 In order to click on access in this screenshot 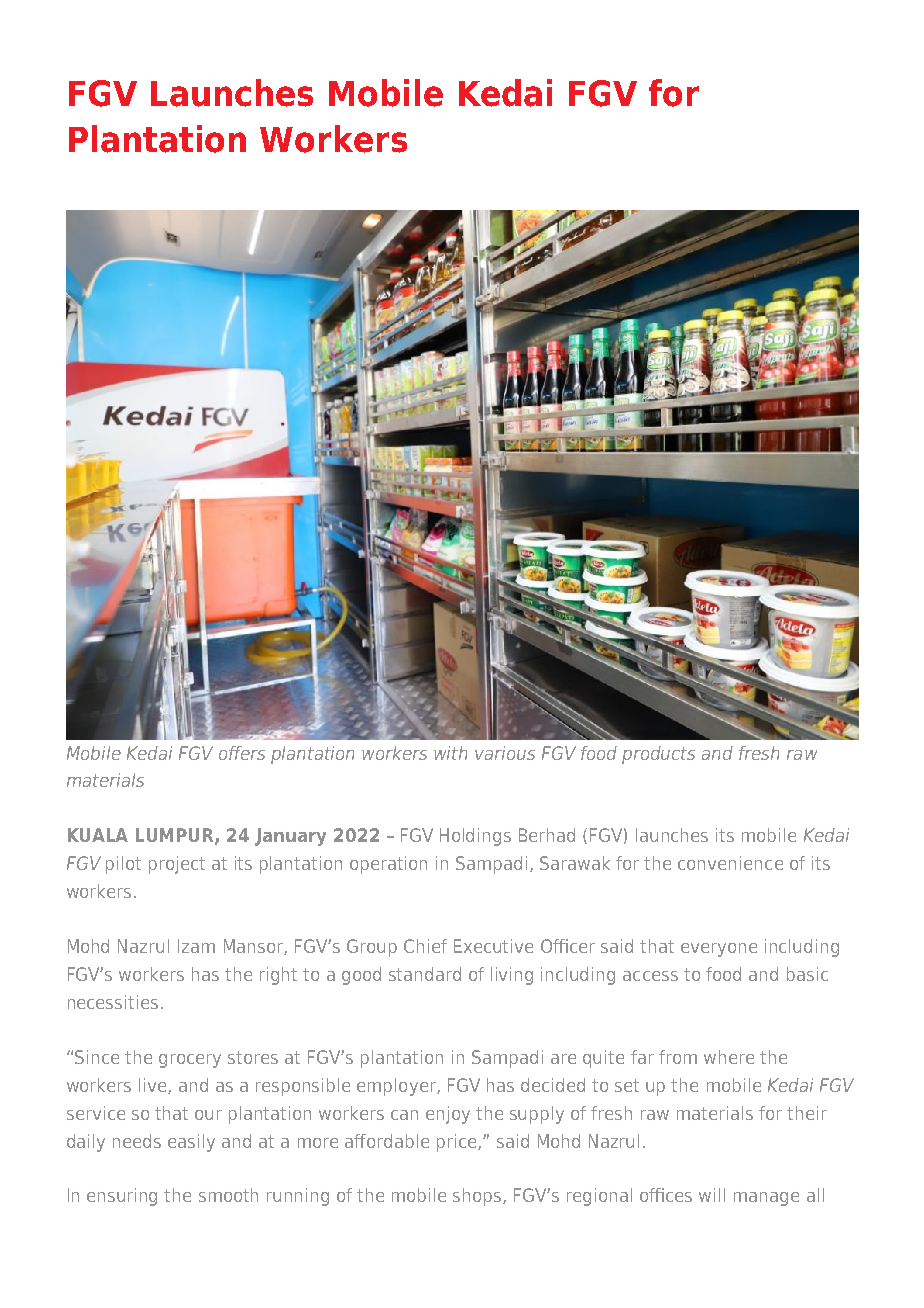, I will do `click(650, 976)`.
